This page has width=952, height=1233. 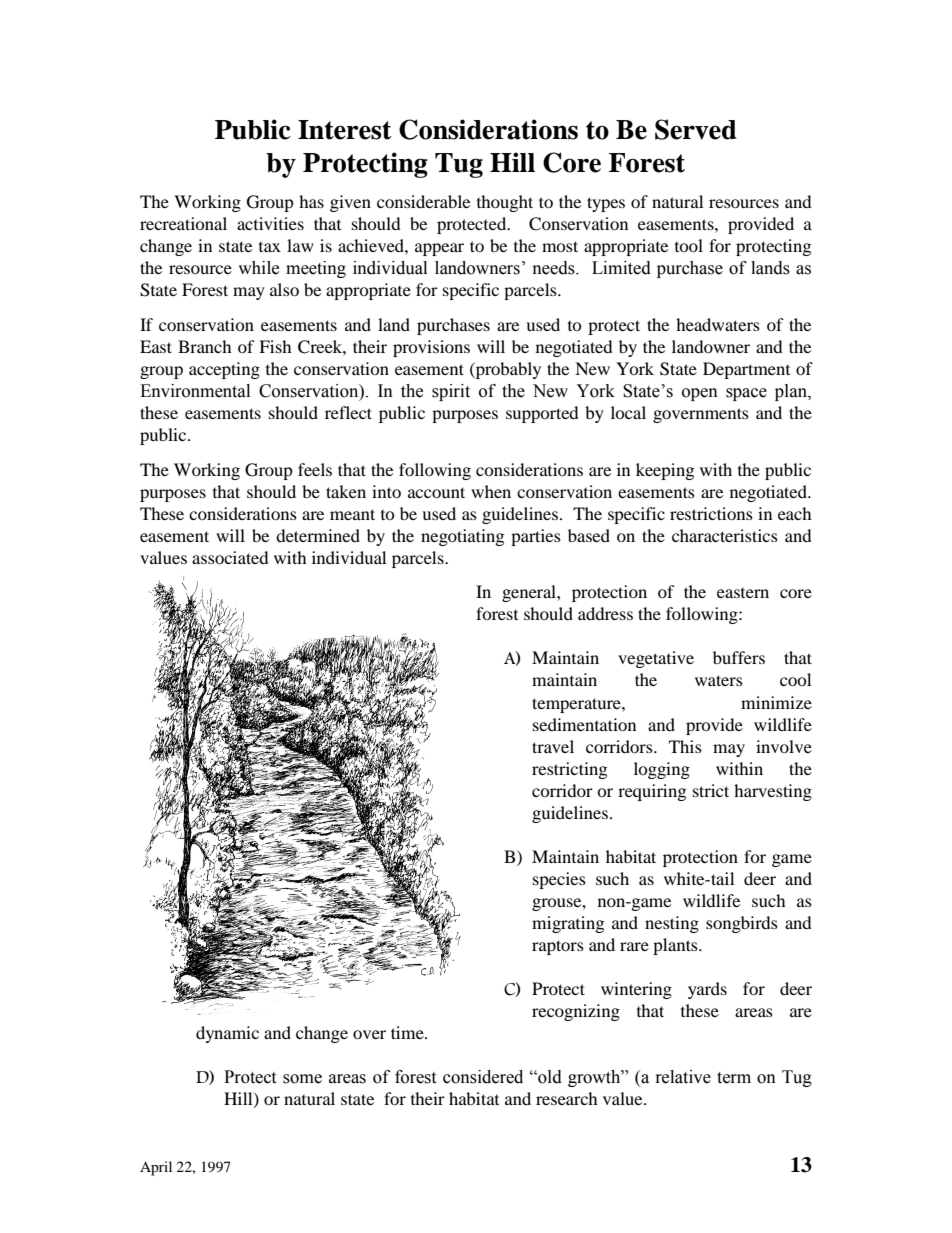 What do you see at coordinates (156, 1168) in the page?
I see `April` at bounding box center [156, 1168].
